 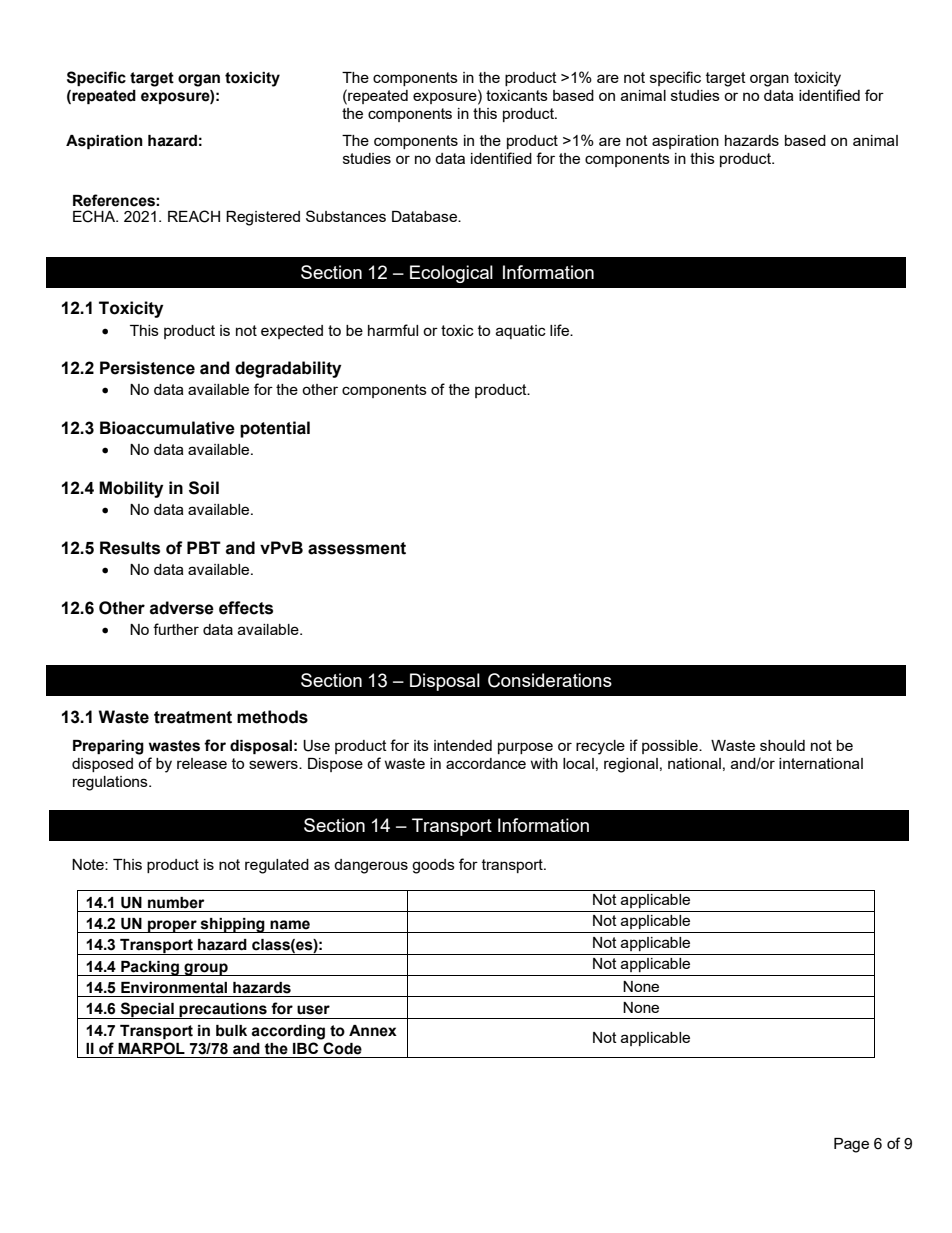 I want to click on Bioaccumulative, so click(x=167, y=428).
